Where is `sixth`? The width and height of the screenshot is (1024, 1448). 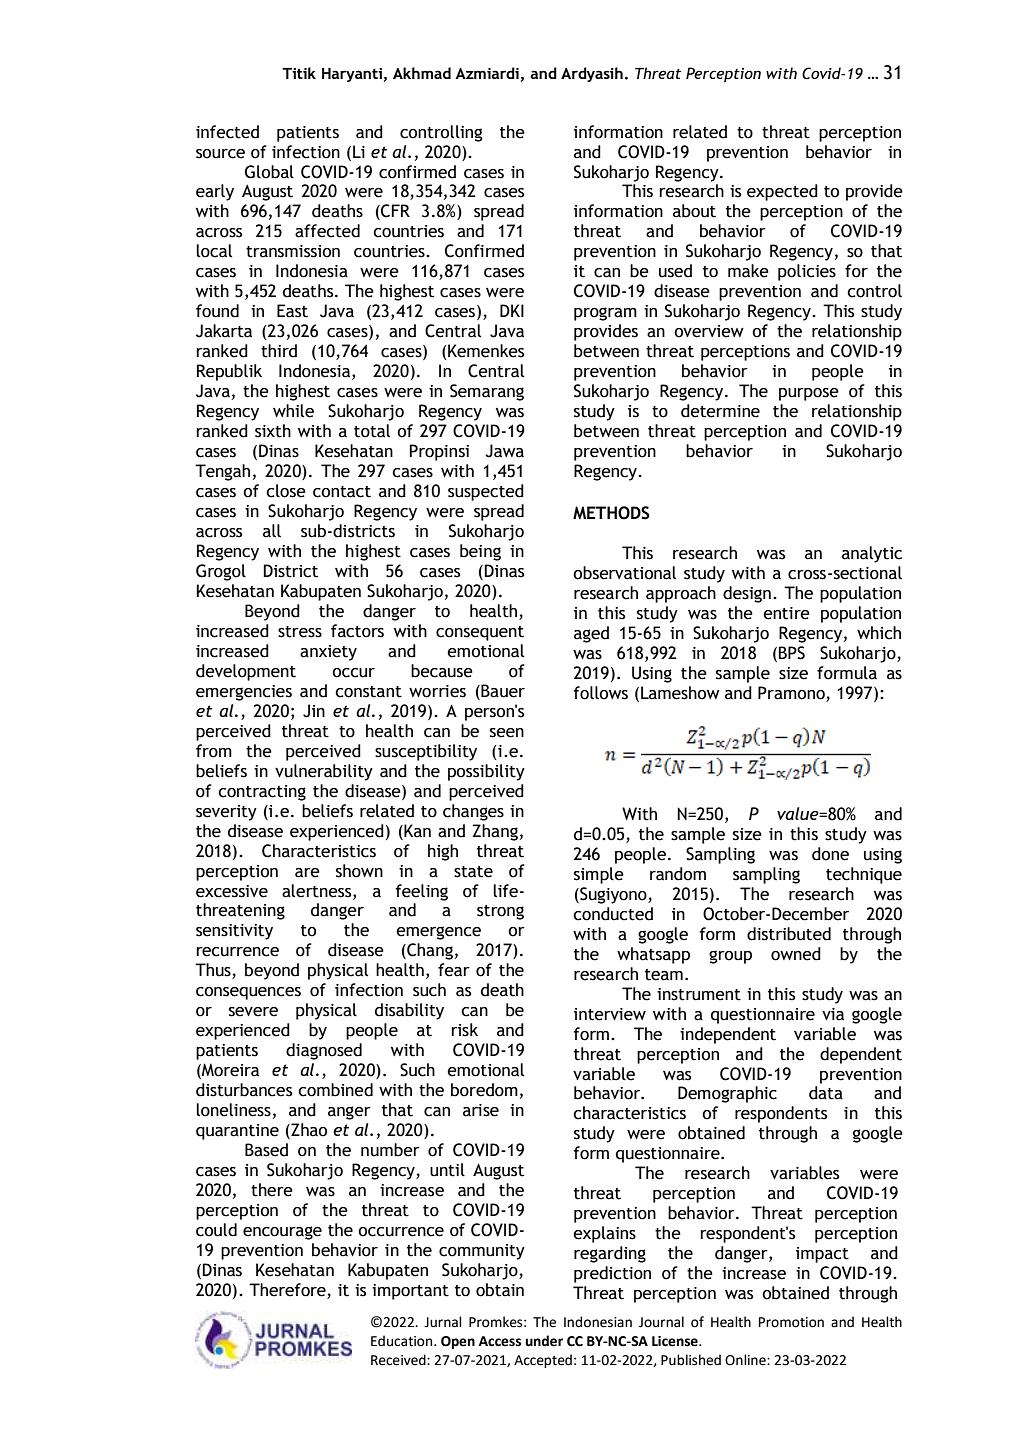
sixth is located at coordinates (273, 431).
